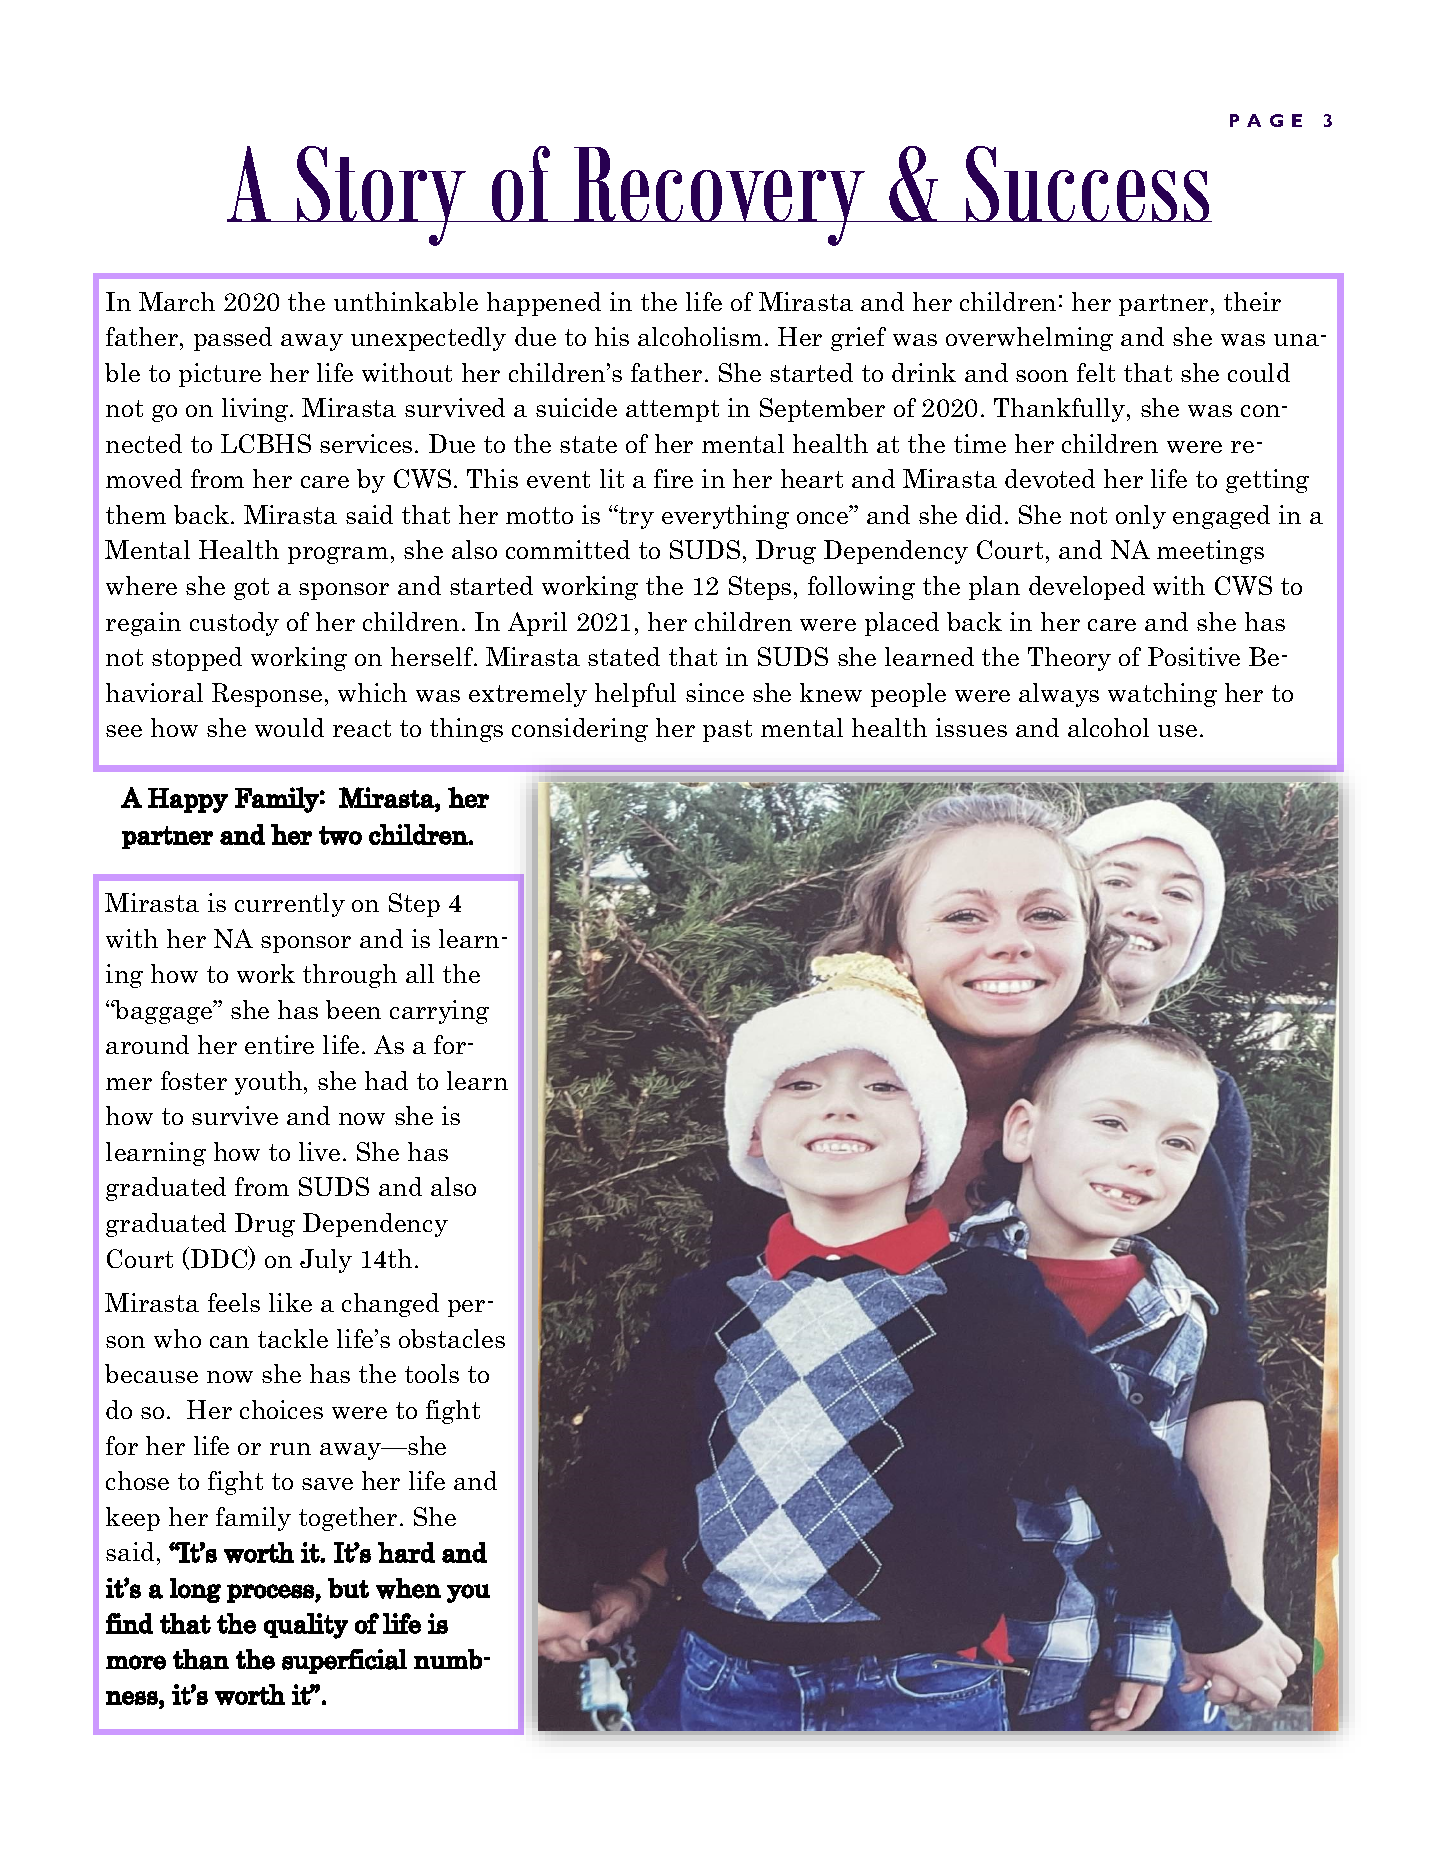 The image size is (1431, 1851). Describe the element at coordinates (408, 1588) in the screenshot. I see `when` at that location.
